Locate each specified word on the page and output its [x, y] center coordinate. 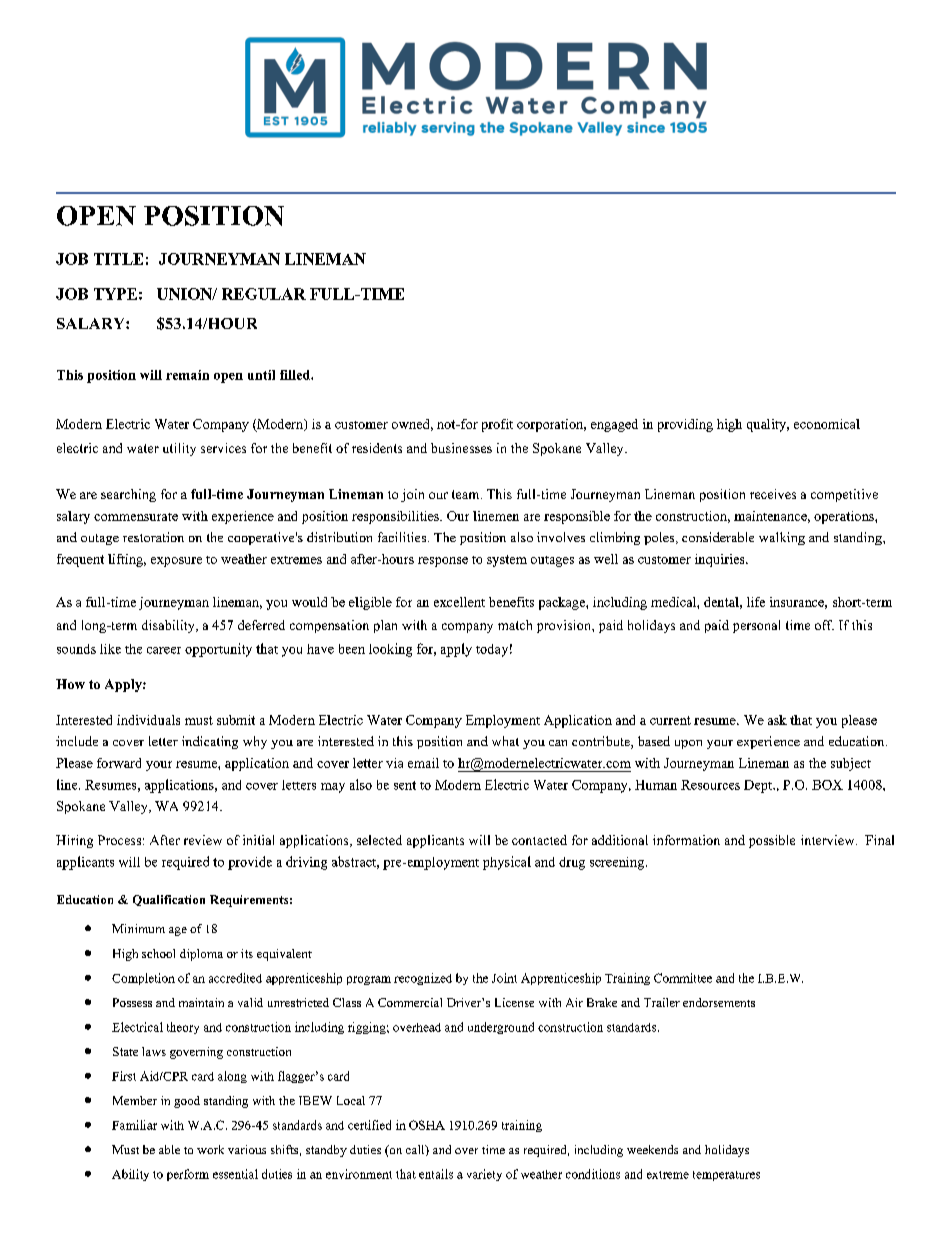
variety [484, 1175]
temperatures [726, 1176]
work [210, 1149]
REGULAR [264, 294]
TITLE [118, 259]
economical [827, 424]
